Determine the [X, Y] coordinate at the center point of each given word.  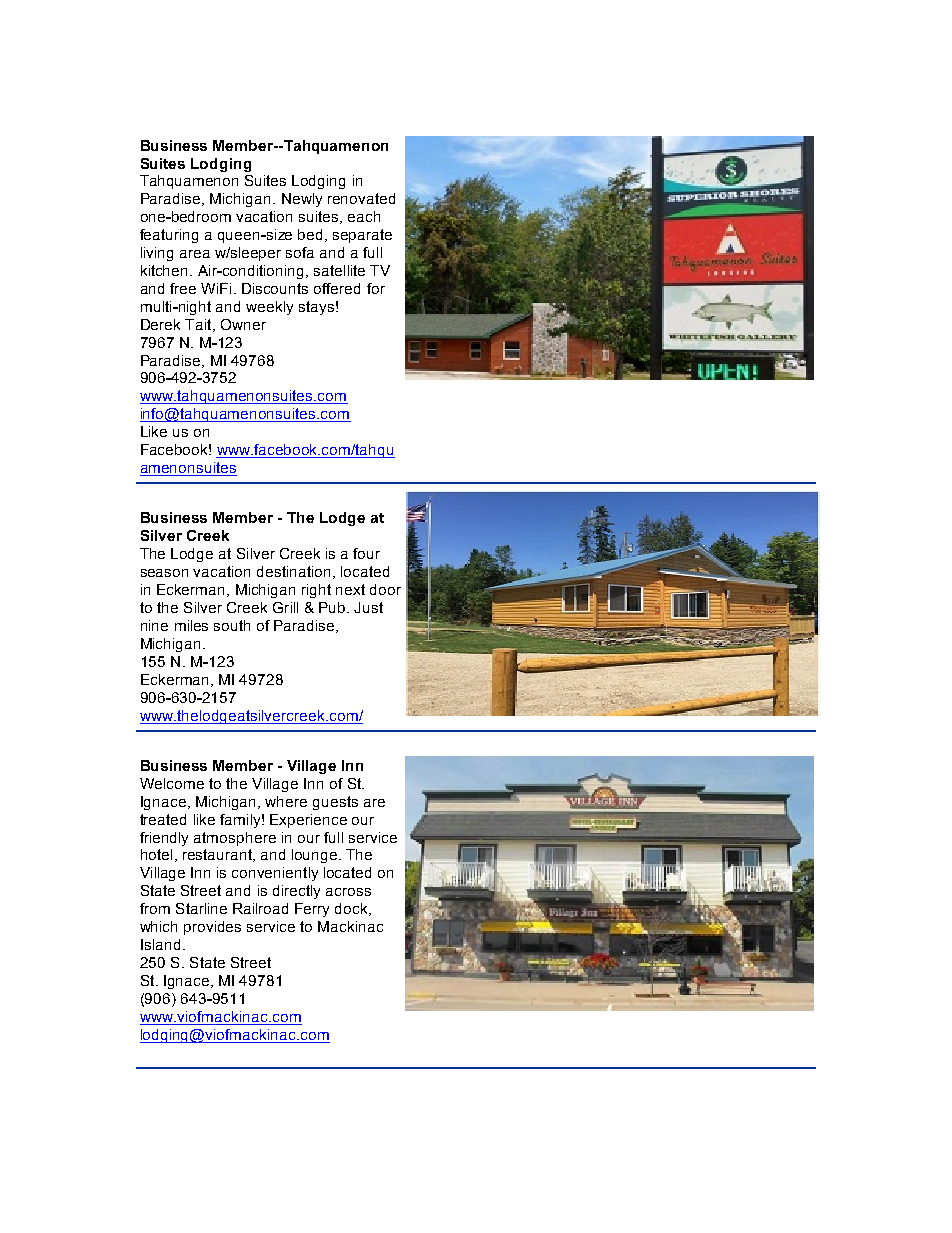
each [364, 216]
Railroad [260, 908]
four [366, 553]
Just [368, 607]
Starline [201, 908]
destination [293, 571]
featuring [169, 236]
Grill [285, 607]
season [164, 573]
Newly [302, 200]
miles [191, 625]
